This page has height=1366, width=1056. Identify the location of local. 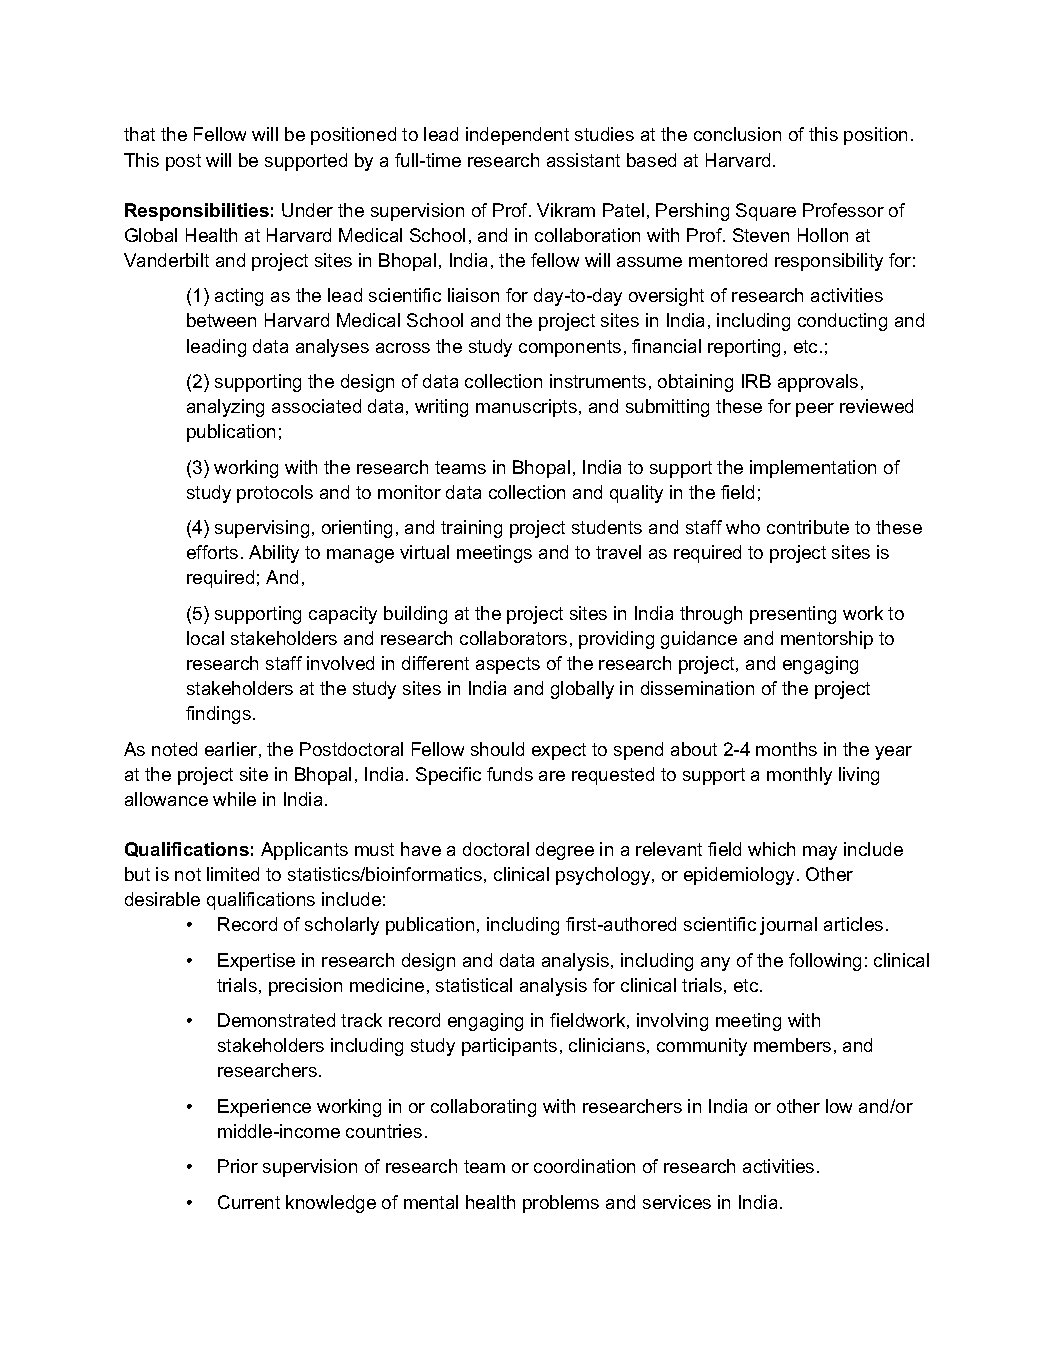
(205, 638).
